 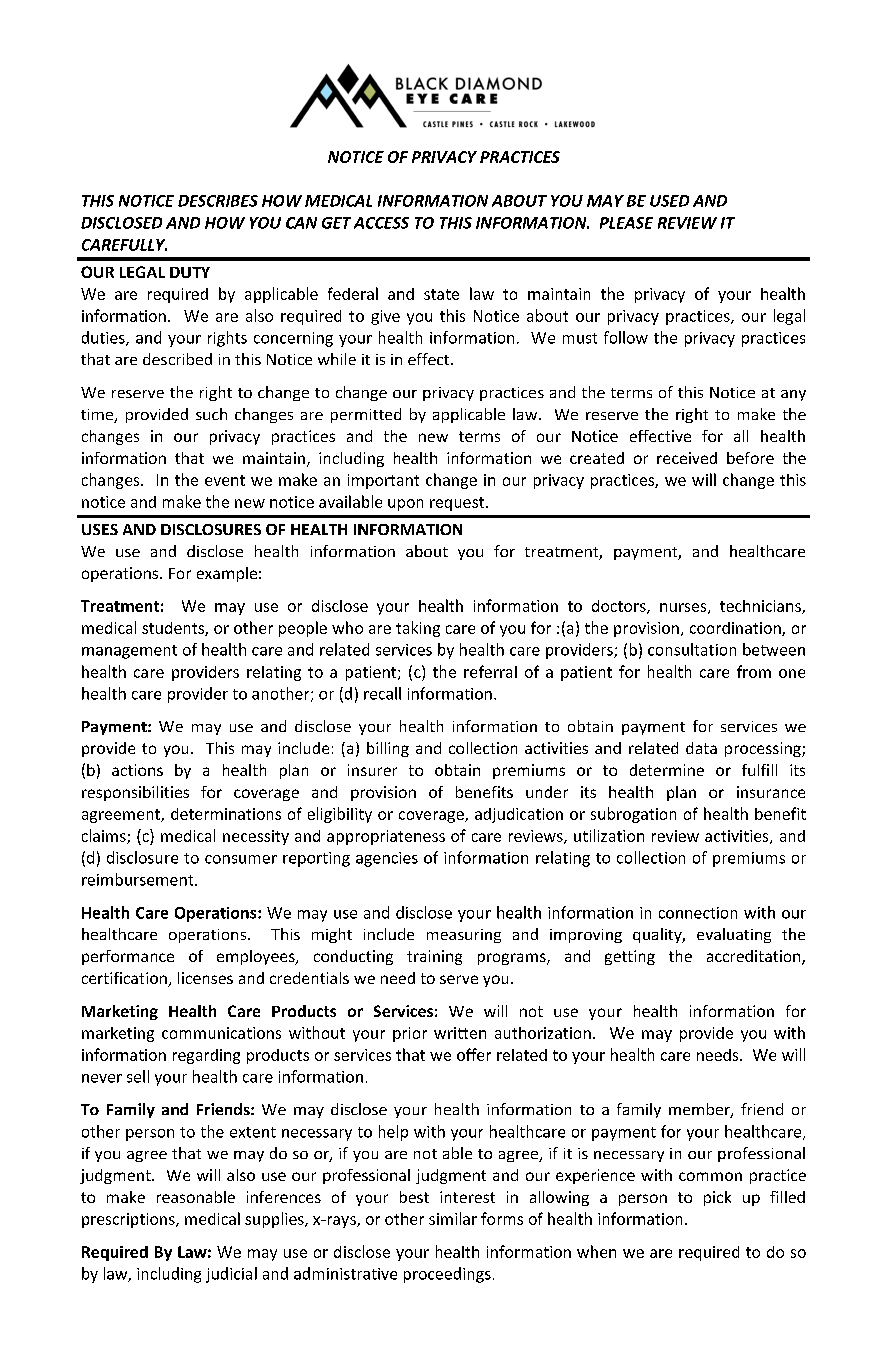 What do you see at coordinates (381, 223) in the document?
I see `ACCESS` at bounding box center [381, 223].
